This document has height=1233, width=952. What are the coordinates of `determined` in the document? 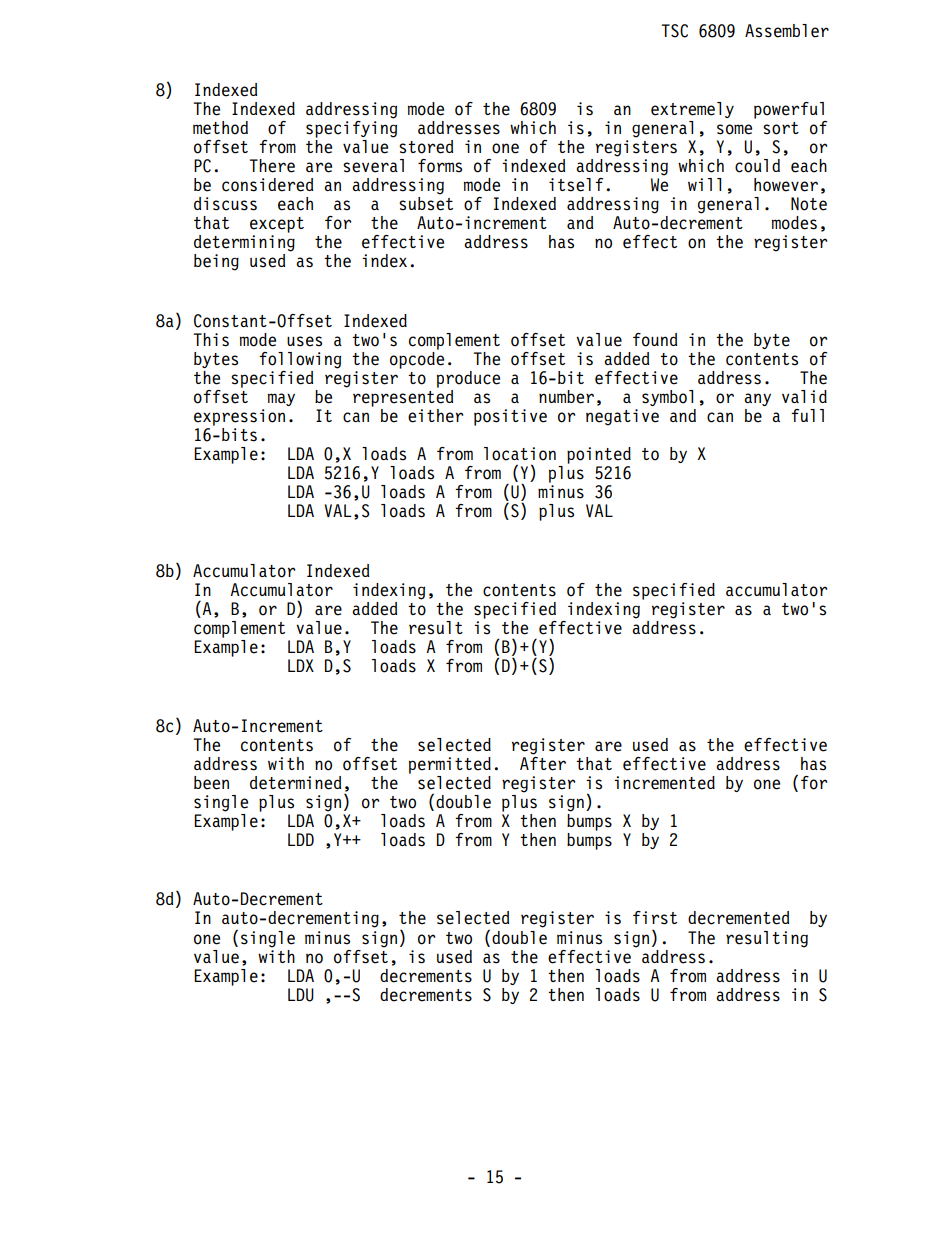 It's located at (295, 783).
